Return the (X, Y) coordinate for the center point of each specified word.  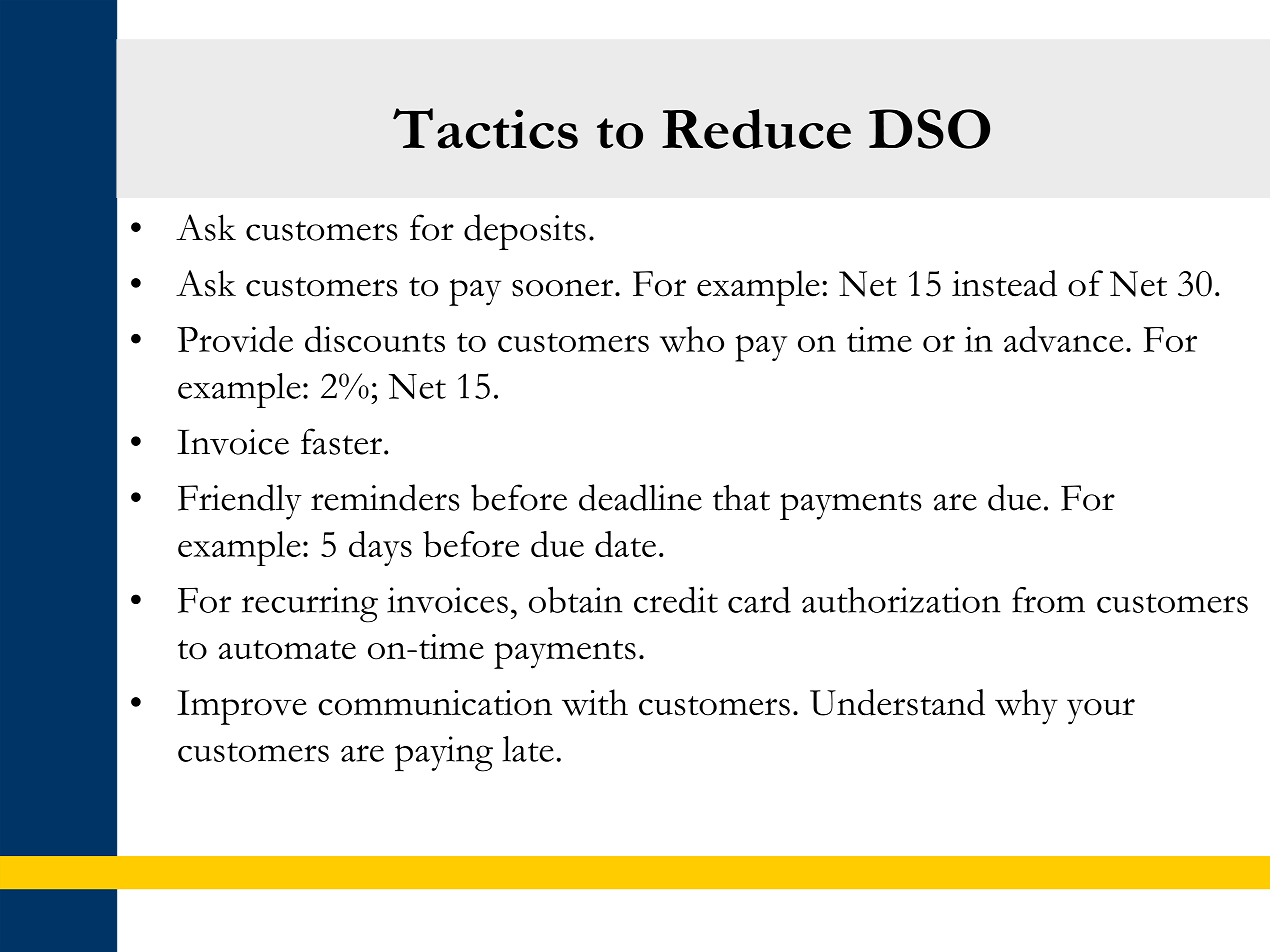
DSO (929, 129)
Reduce (756, 129)
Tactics (485, 128)
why (1026, 707)
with (595, 702)
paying (444, 754)
